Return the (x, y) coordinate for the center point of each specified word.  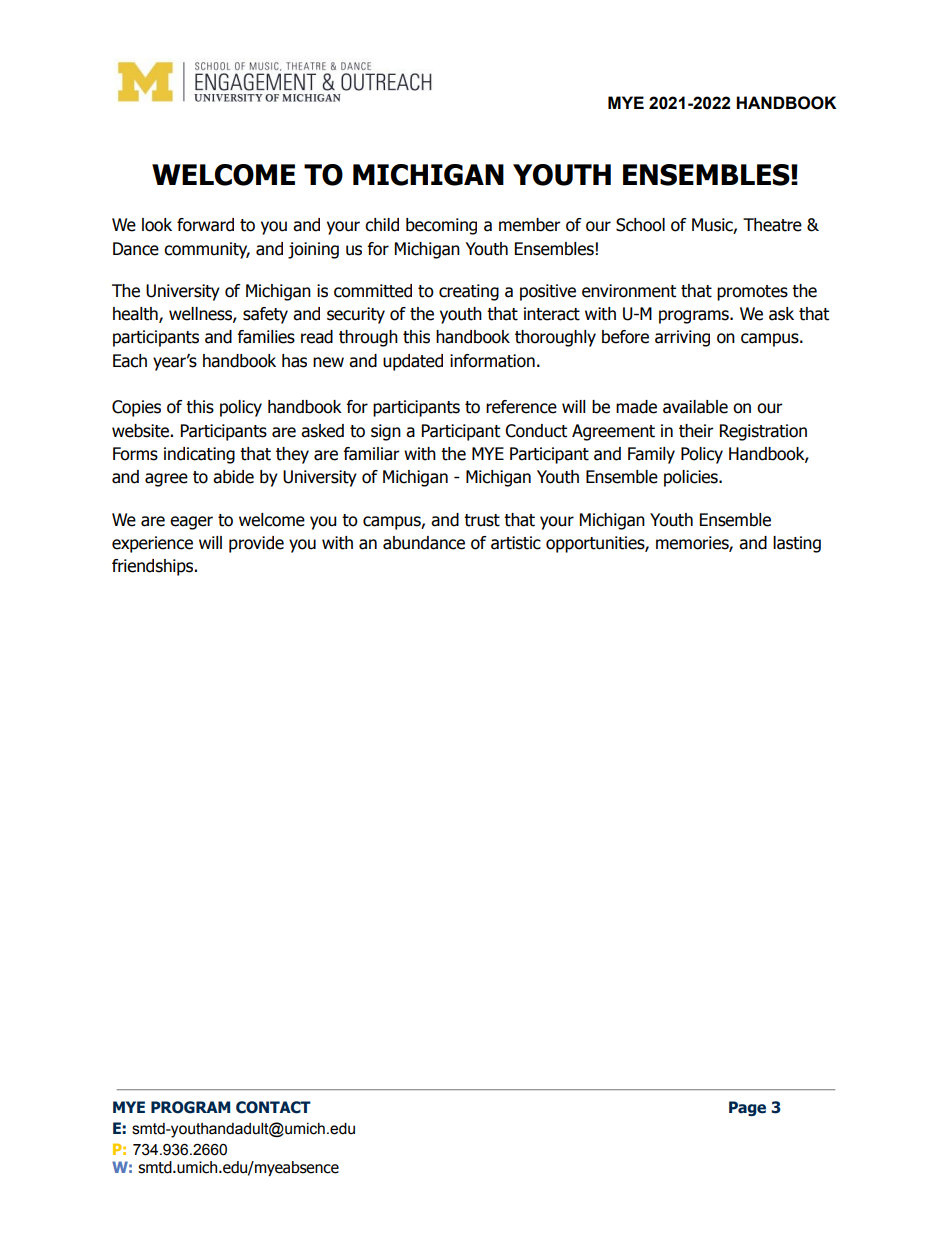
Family (651, 455)
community (207, 250)
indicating (199, 455)
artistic (516, 543)
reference (521, 407)
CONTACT (273, 1107)
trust (482, 520)
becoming (441, 226)
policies (692, 478)
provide (256, 544)
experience (152, 544)
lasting (797, 544)
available (695, 407)
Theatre (772, 225)
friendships (154, 567)
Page (747, 1108)
